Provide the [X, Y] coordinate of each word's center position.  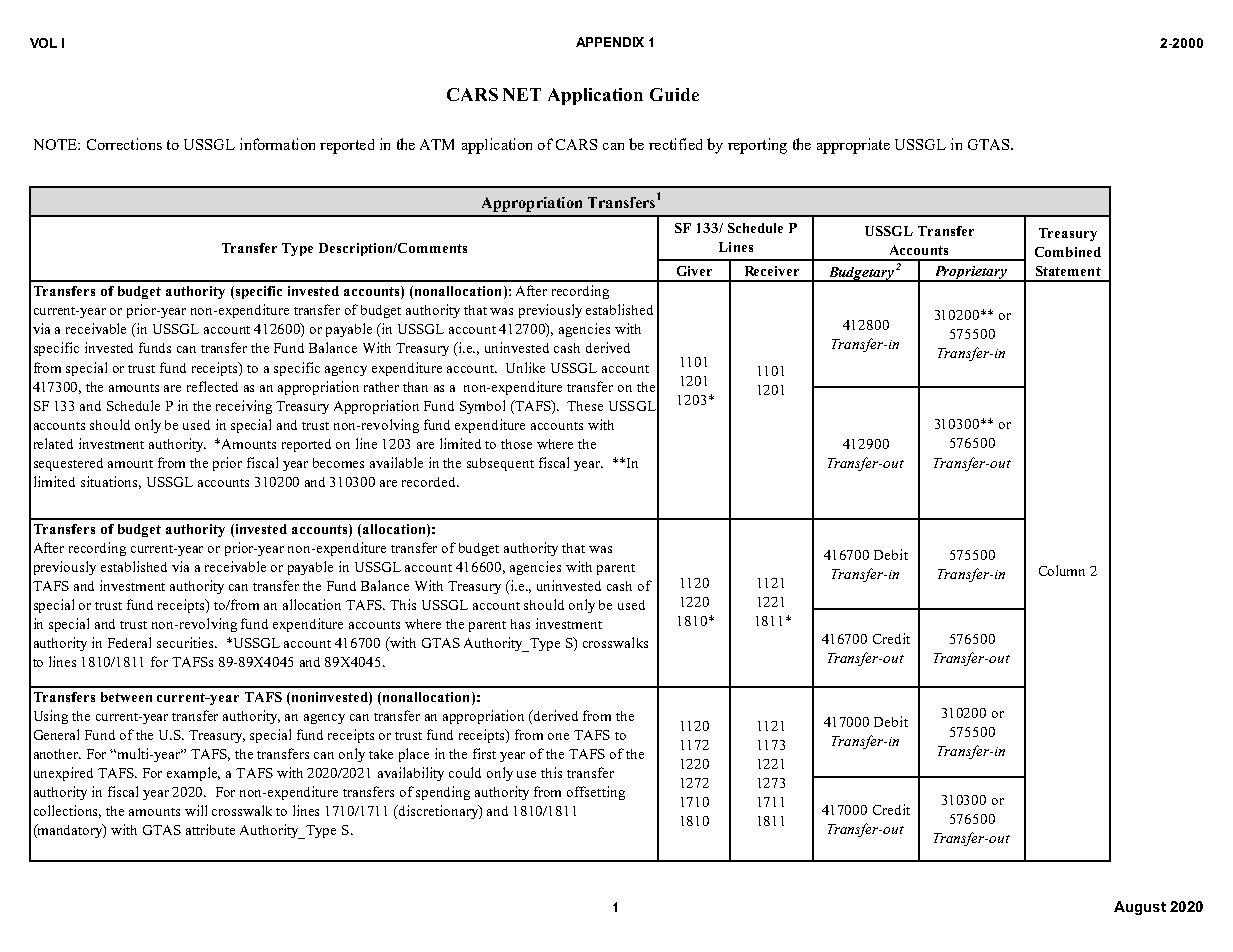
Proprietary [971, 274]
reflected [212, 386]
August [1140, 908]
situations [111, 482]
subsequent [500, 464]
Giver [694, 271]
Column [1062, 570]
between [126, 697]
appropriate [853, 146]
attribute [210, 829]
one [558, 736]
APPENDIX [610, 42]
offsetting [596, 793]
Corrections [124, 144]
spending [443, 793]
